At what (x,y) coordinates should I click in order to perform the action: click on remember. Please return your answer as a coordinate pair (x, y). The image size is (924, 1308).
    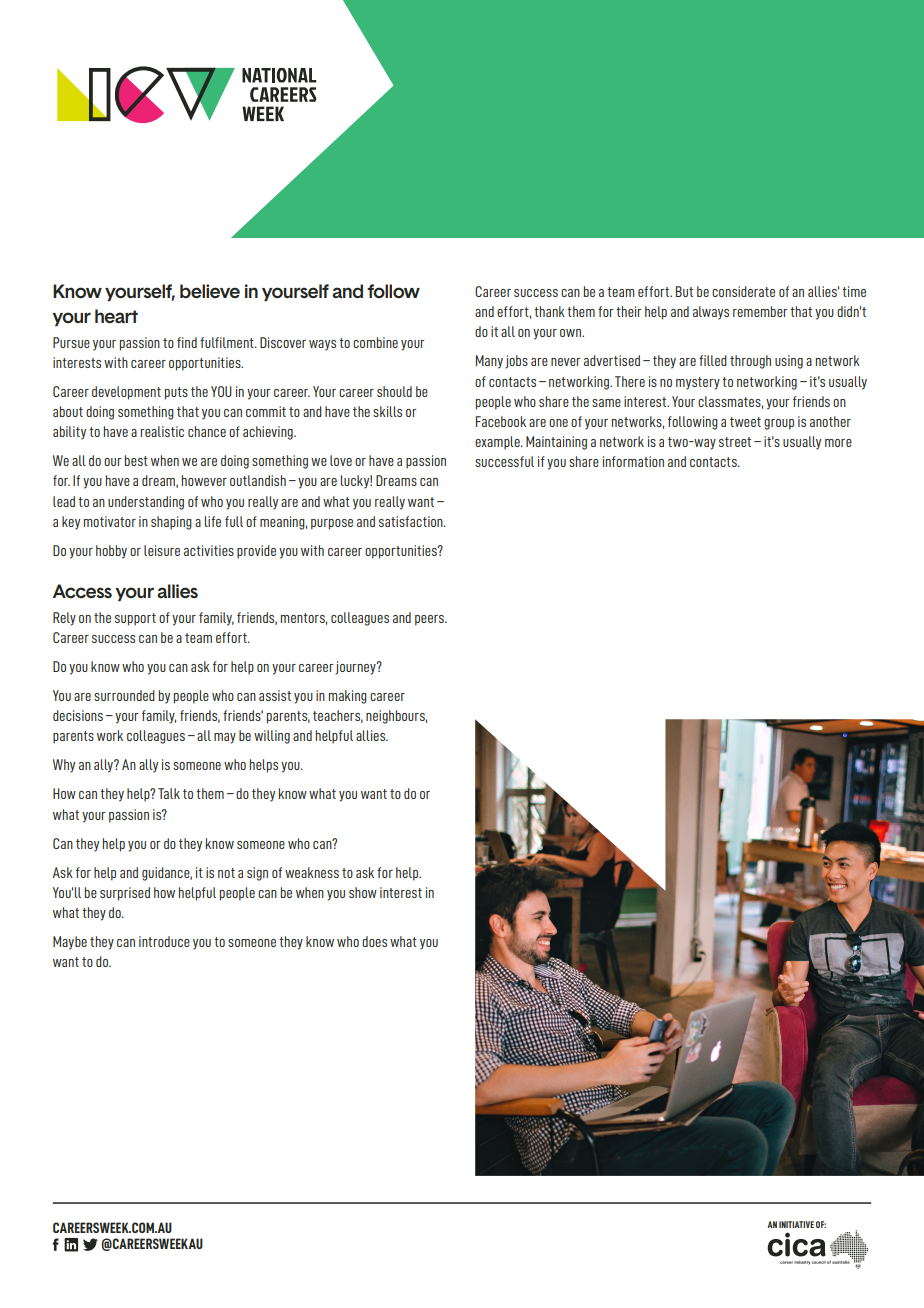
    Looking at the image, I should click on (760, 311).
